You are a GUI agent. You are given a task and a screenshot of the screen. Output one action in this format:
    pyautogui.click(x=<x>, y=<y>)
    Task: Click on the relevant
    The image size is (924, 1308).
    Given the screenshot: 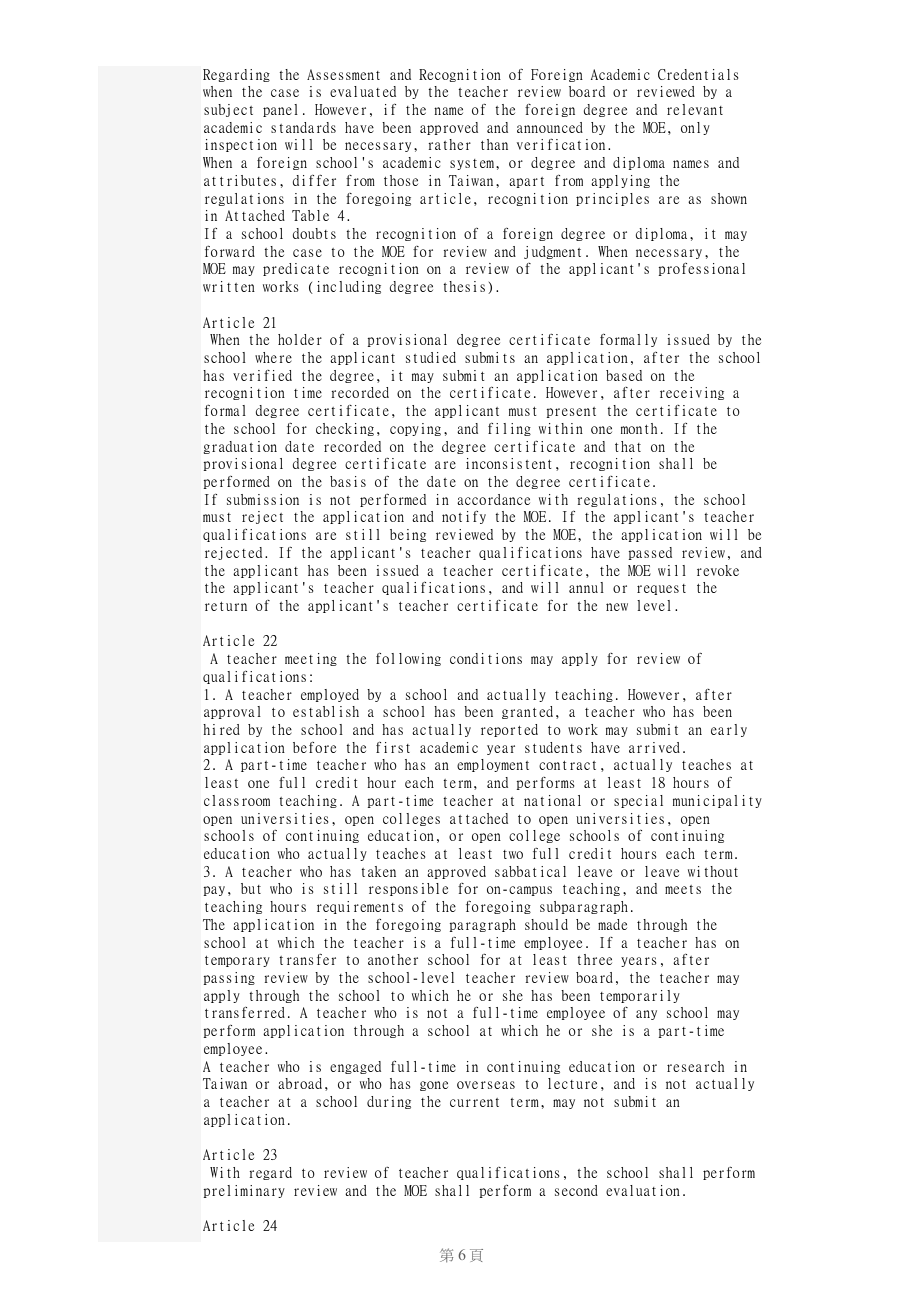 What is the action you would take?
    pyautogui.click(x=695, y=109)
